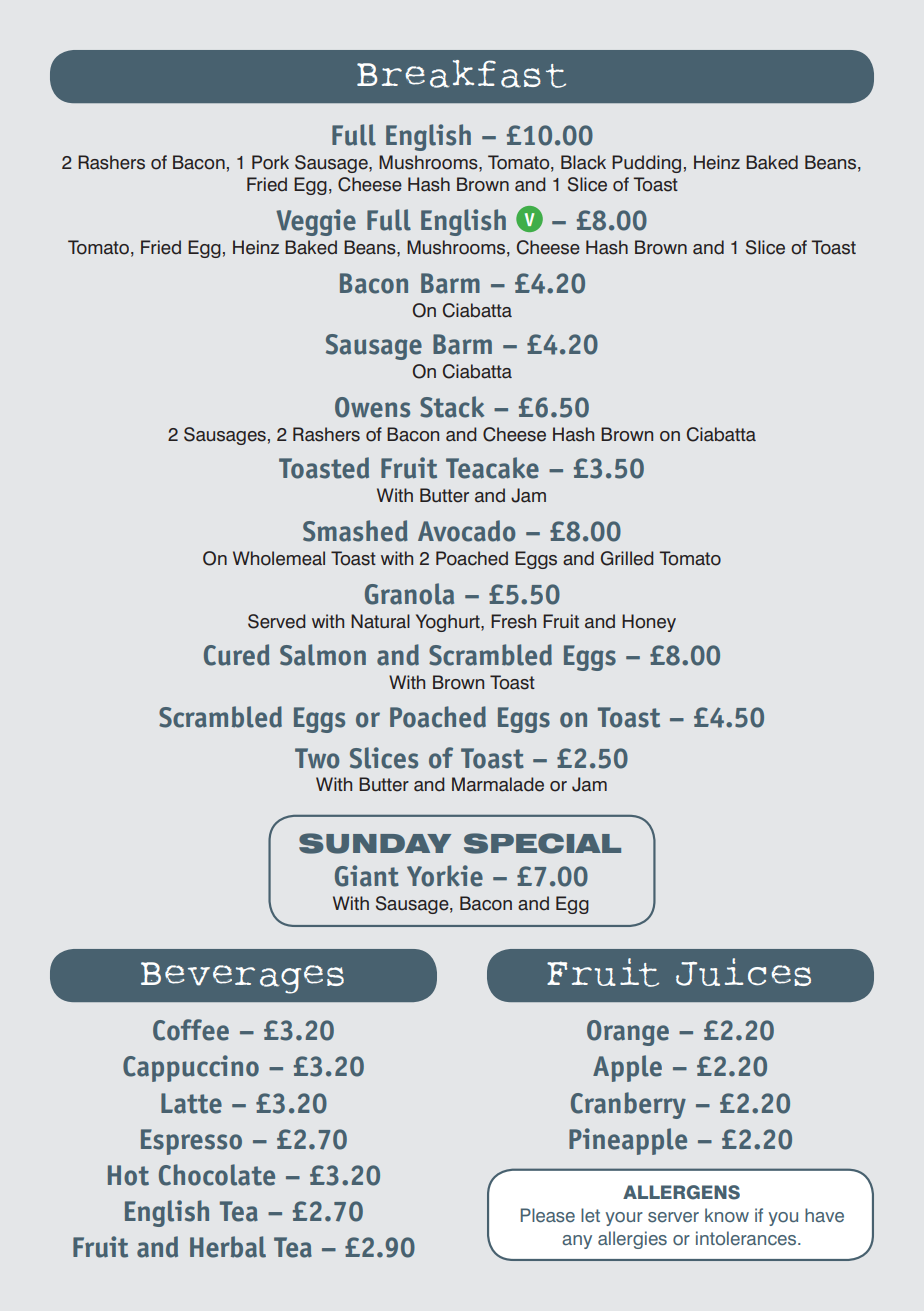 The height and width of the screenshot is (1311, 924). Describe the element at coordinates (237, 655) in the screenshot. I see `Cured` at that location.
